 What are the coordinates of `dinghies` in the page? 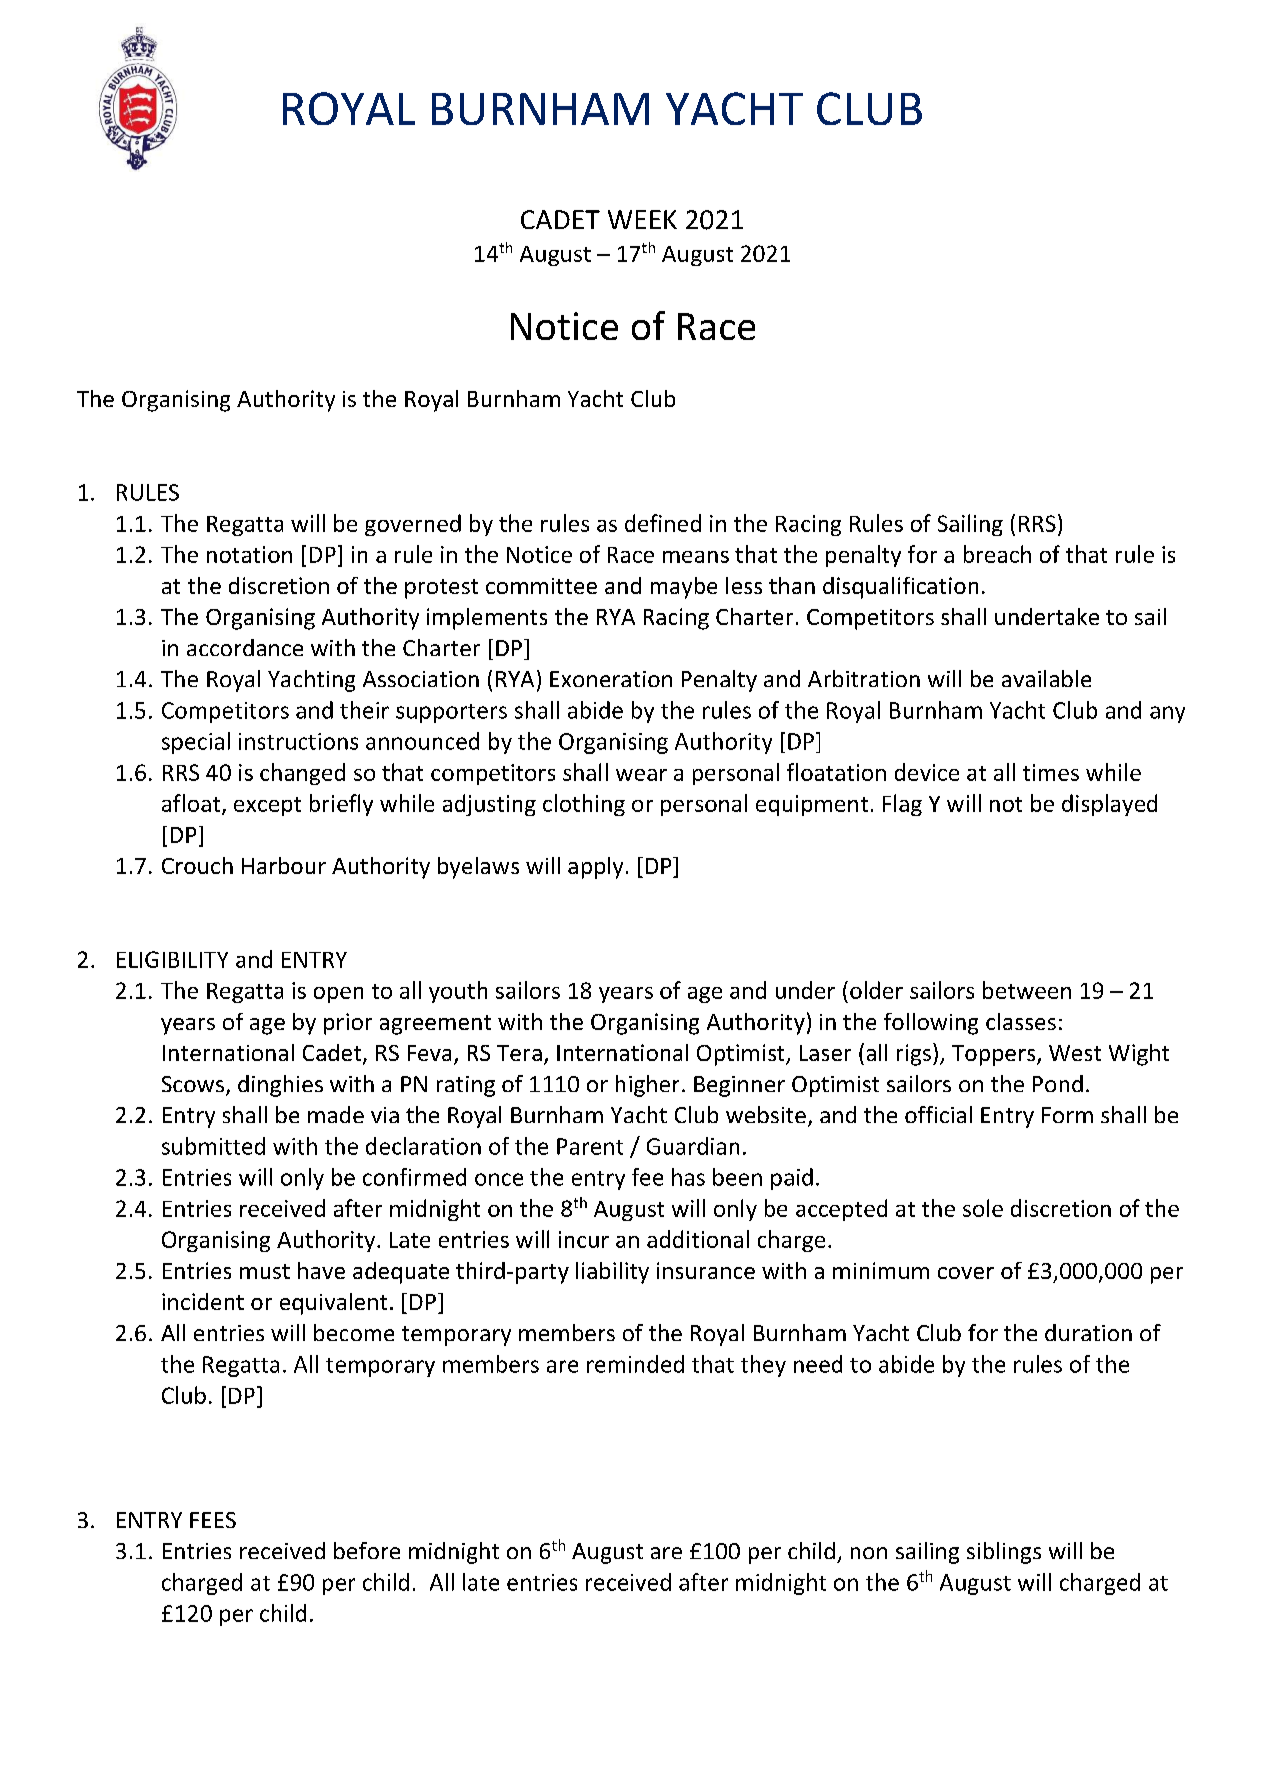 It's located at (280, 1086).
